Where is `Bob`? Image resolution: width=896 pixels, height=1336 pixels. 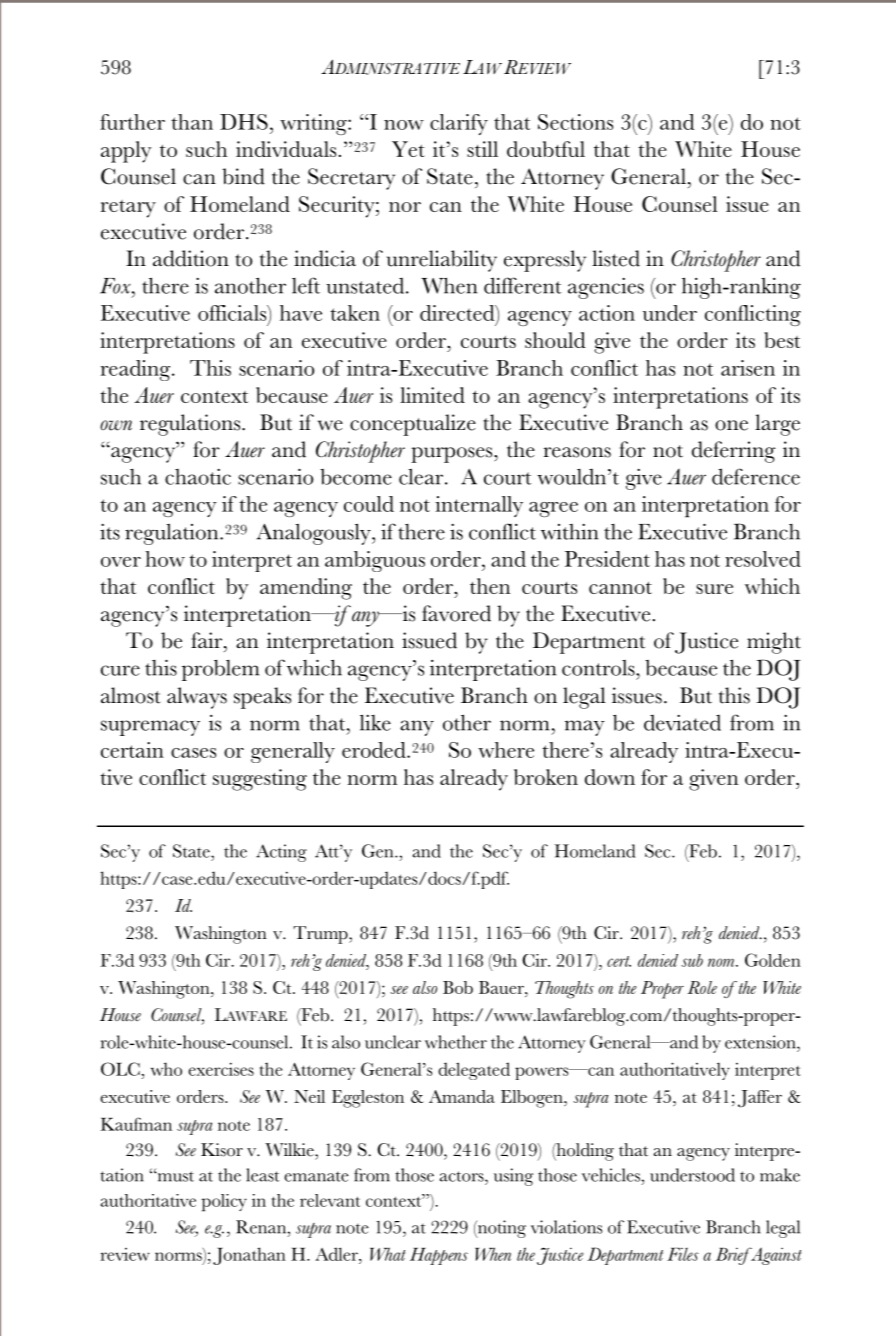
Bob is located at coordinates (458, 987).
